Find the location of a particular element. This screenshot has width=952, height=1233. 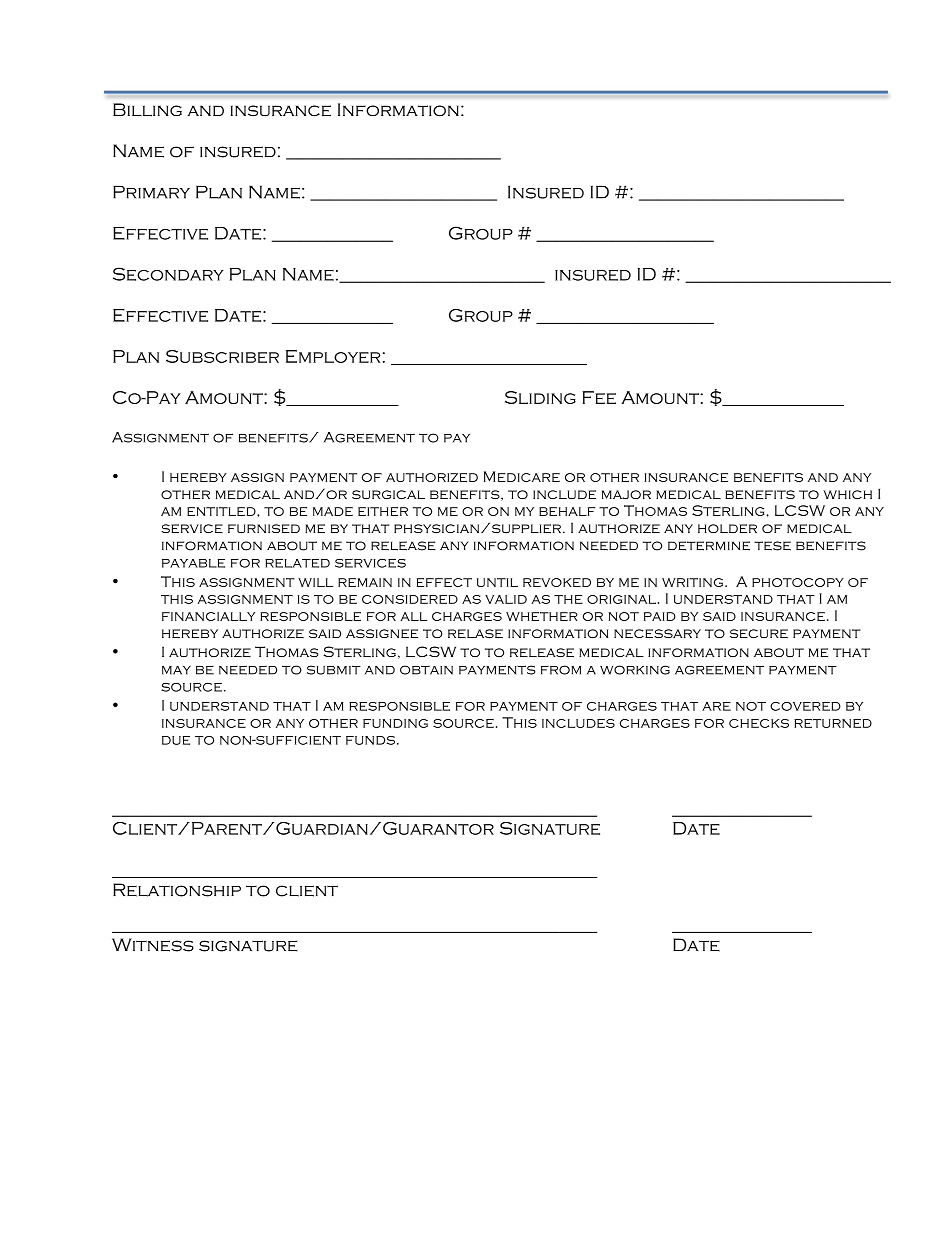

Billing is located at coordinates (147, 110).
